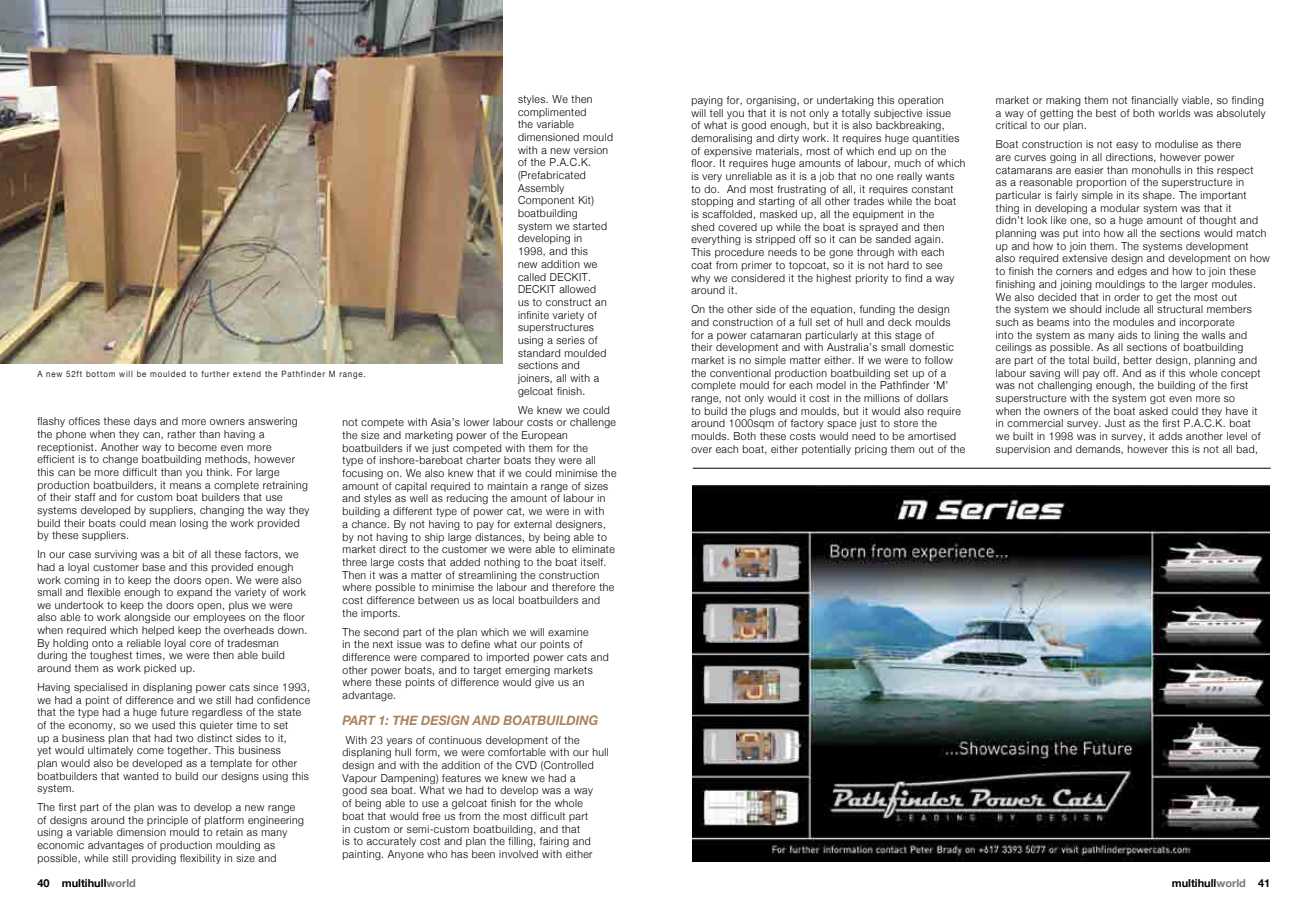 This screenshot has height=924, width=1308. What do you see at coordinates (716, 111) in the screenshot?
I see `tell` at bounding box center [716, 111].
